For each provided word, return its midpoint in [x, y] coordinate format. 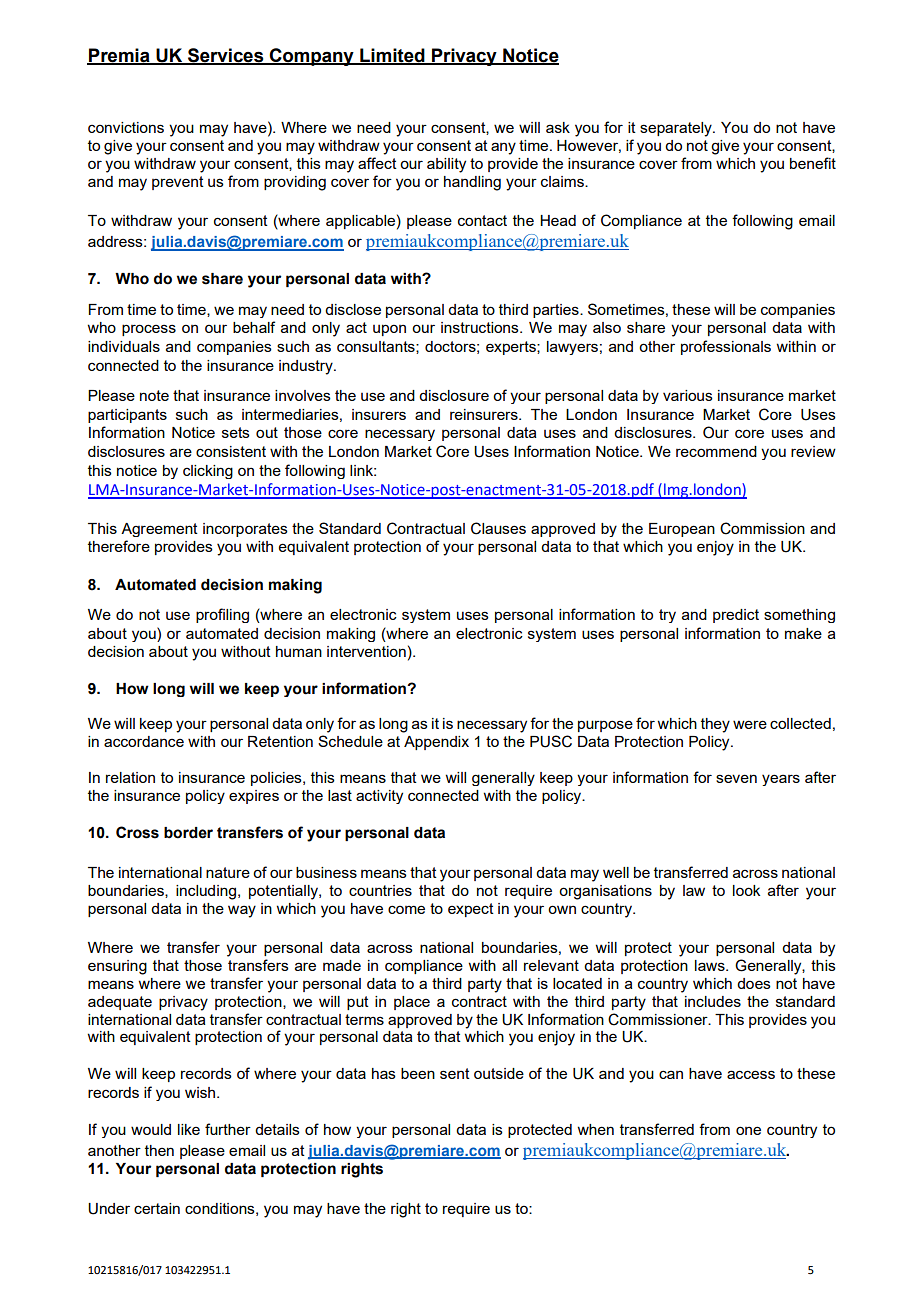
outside [499, 1073]
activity [379, 797]
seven [736, 778]
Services [226, 56]
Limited [392, 56]
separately [677, 129]
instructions [481, 327]
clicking [208, 472]
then [159, 1150]
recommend [716, 451]
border [188, 833]
